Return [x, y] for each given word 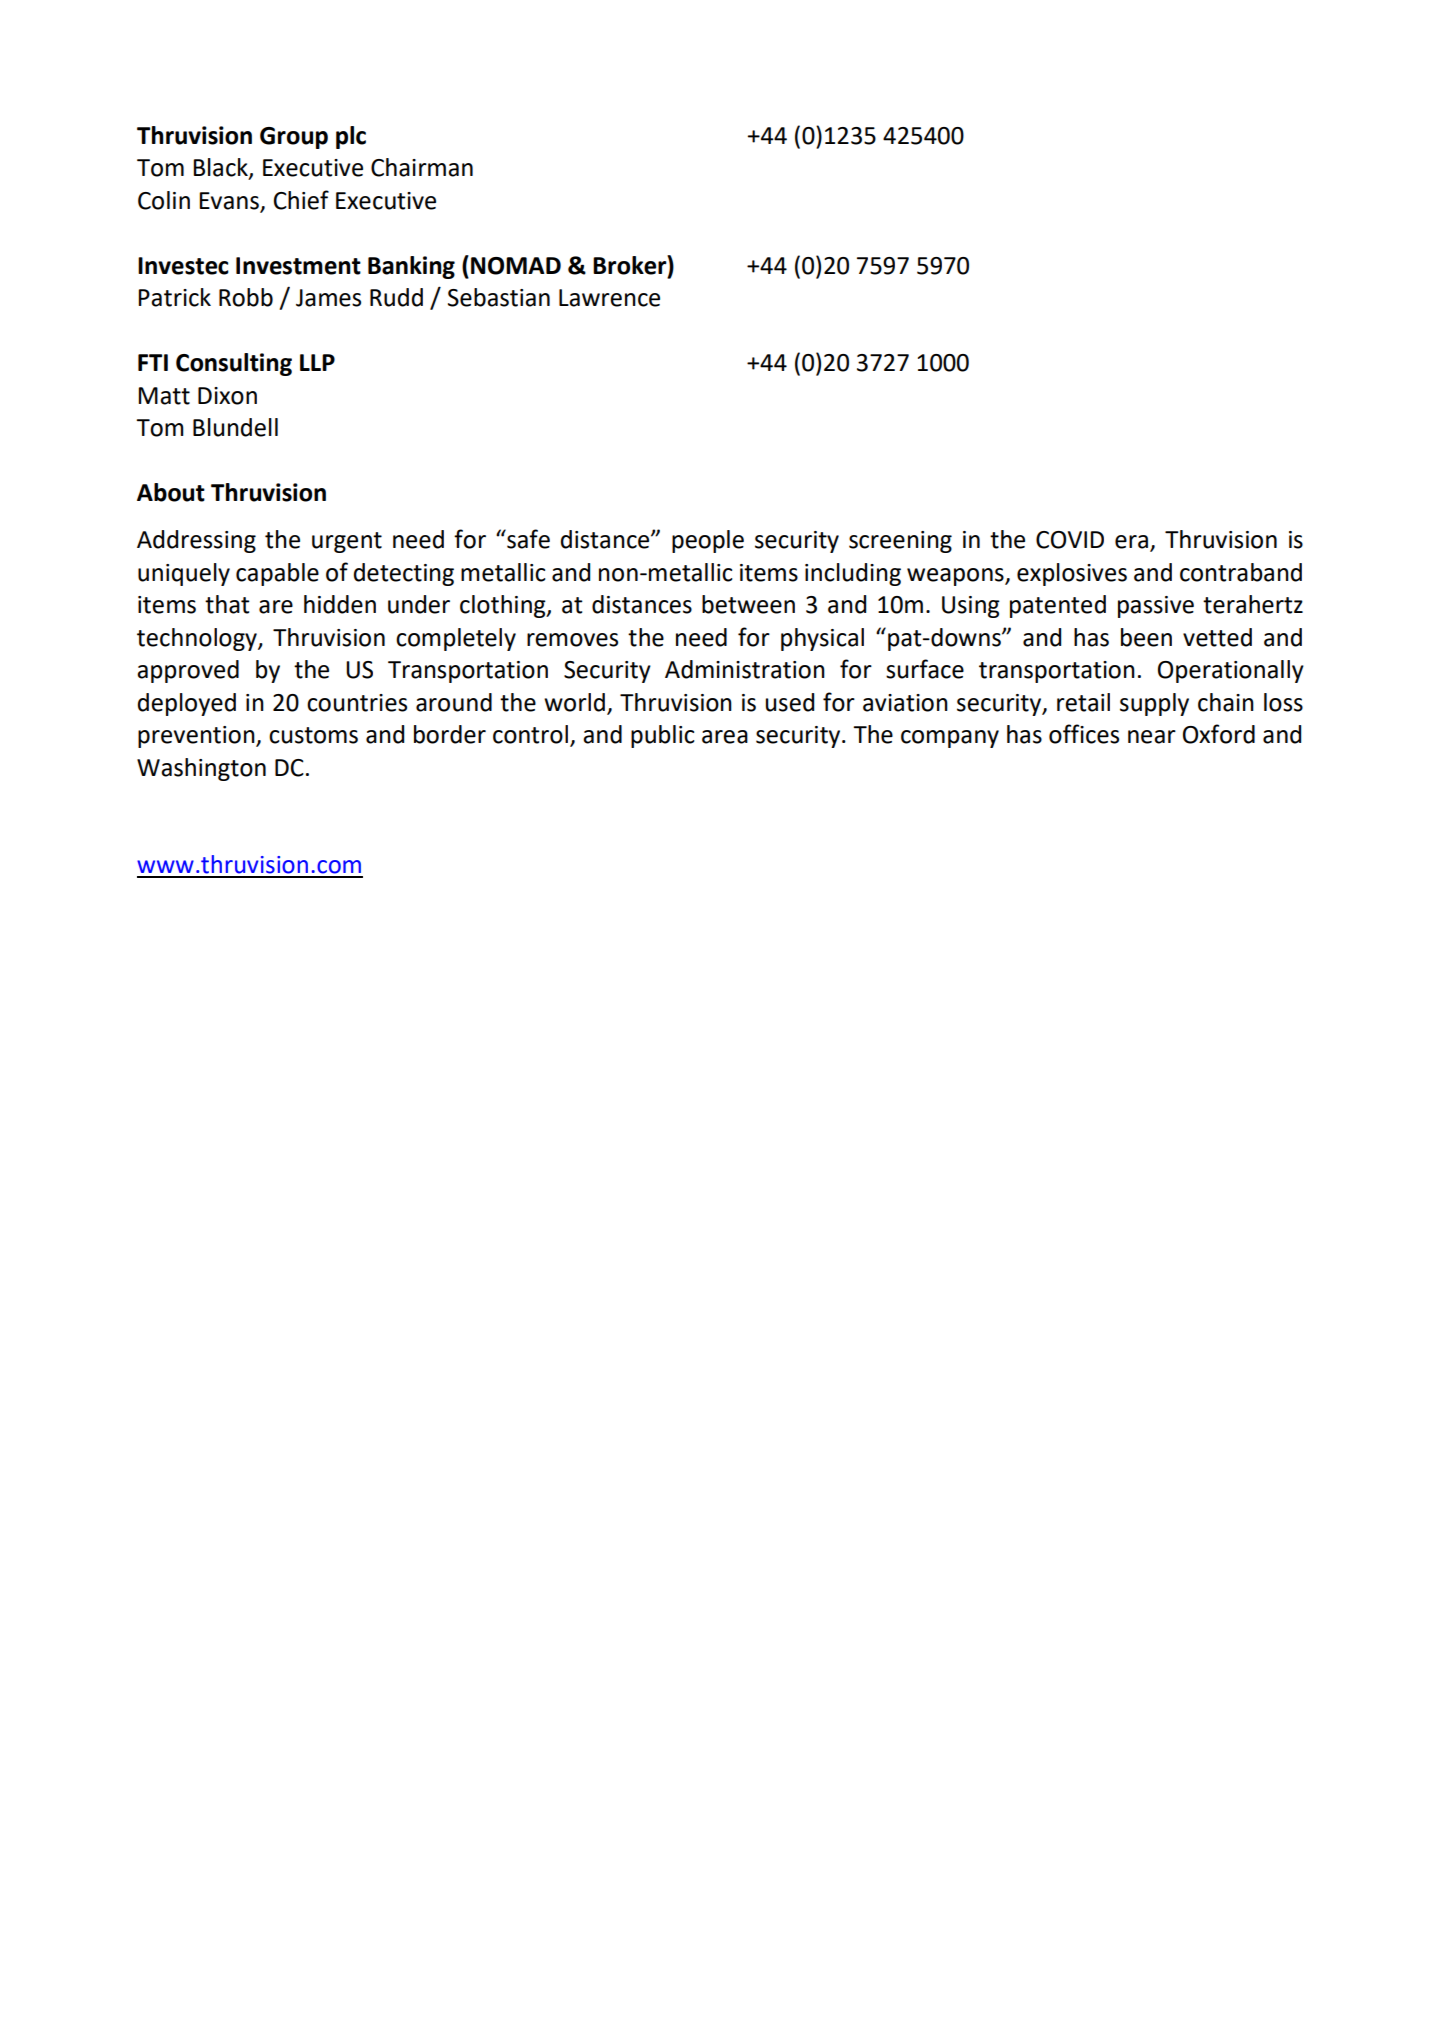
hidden [340, 604]
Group [294, 138]
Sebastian [499, 297]
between [748, 604]
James [328, 298]
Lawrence [609, 298]
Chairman [422, 167]
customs [313, 735]
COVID [1070, 540]
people [708, 541]
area [725, 737]
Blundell [235, 427]
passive [1156, 607]
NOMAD [516, 266]
